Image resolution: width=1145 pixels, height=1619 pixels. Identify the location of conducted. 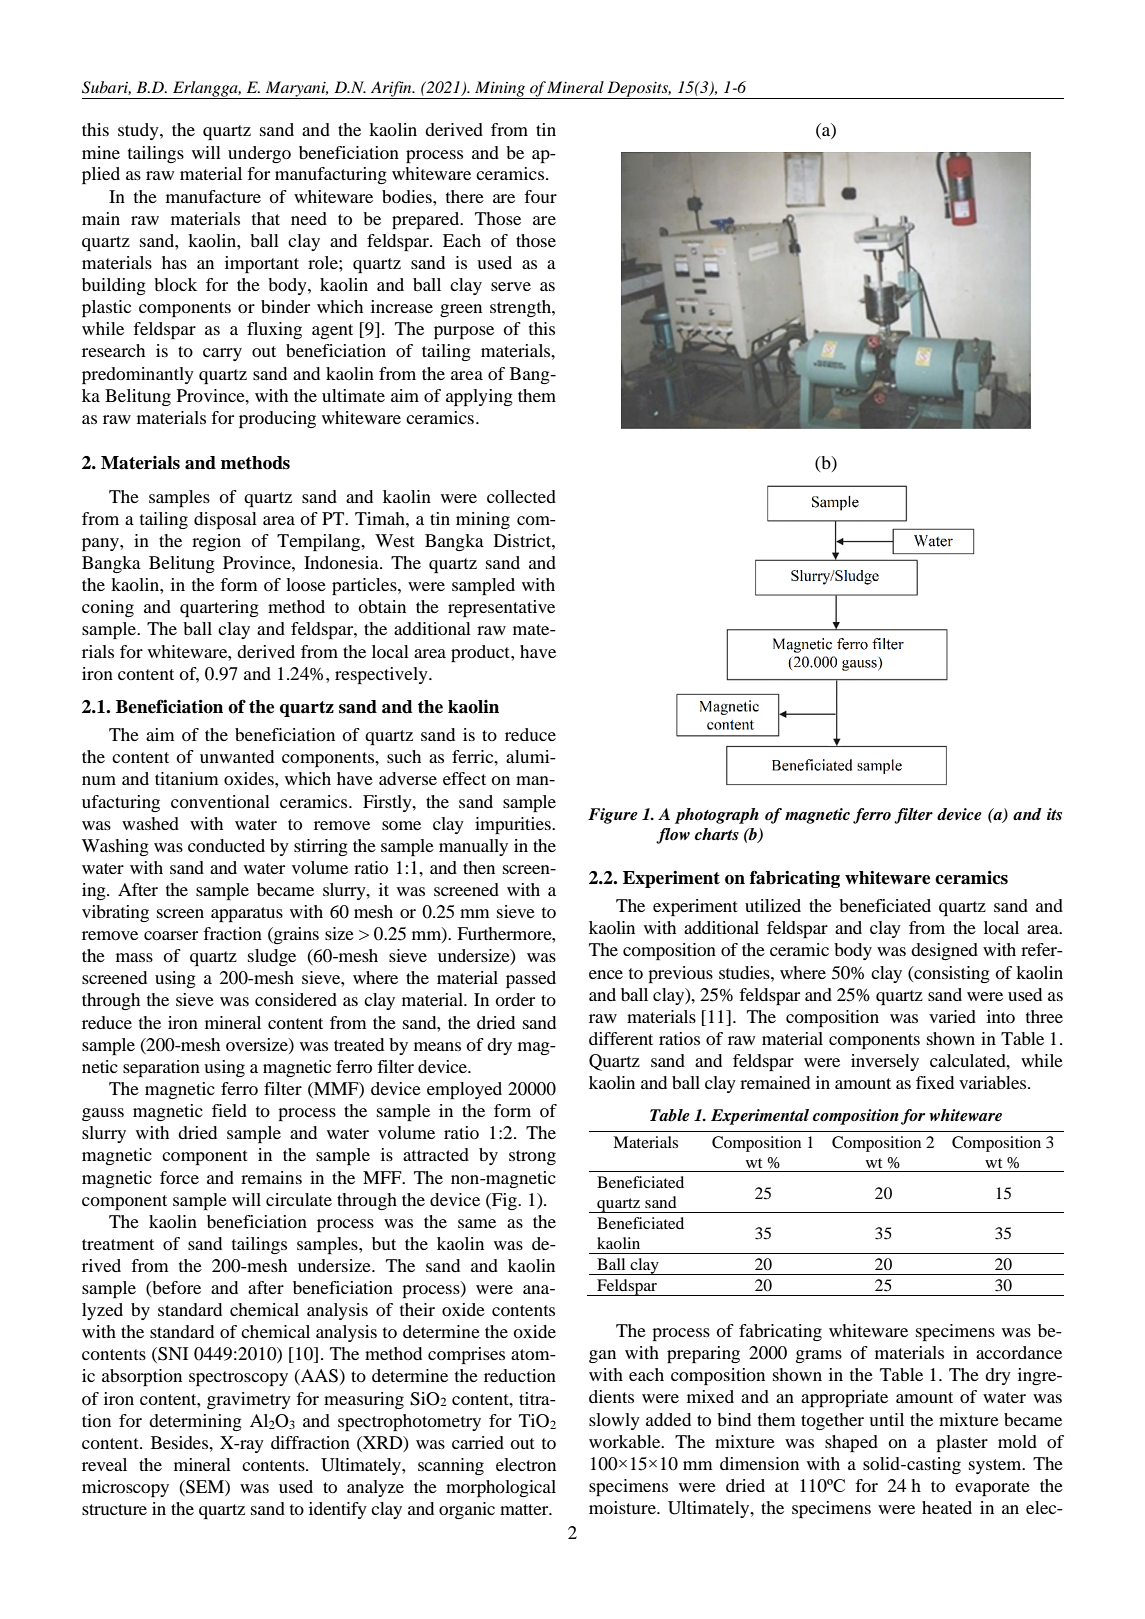
(226, 845).
